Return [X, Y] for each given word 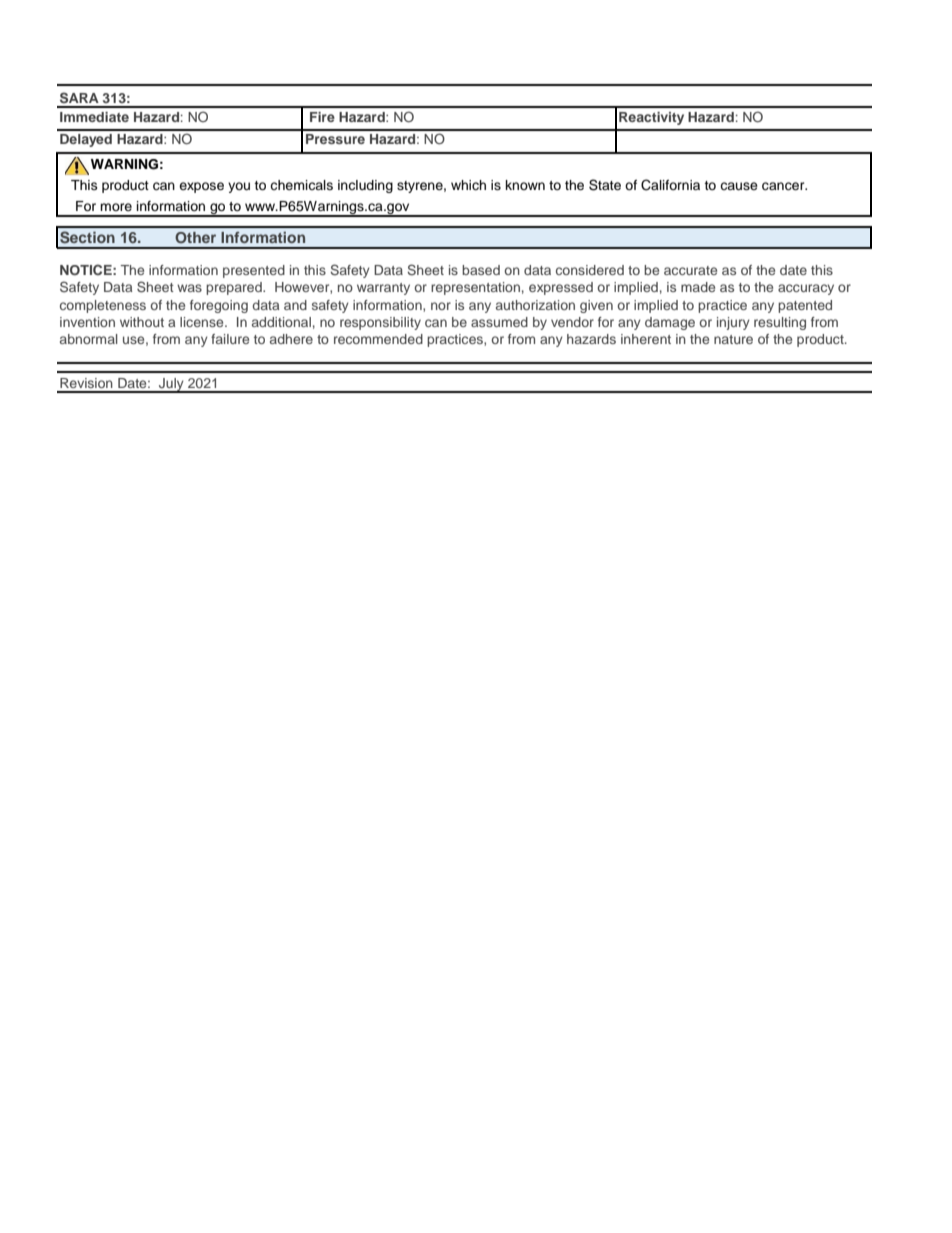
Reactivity [651, 118]
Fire [322, 117]
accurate [690, 270]
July [171, 385]
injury [733, 323]
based [481, 270]
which [468, 185]
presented [254, 271]
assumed [499, 322]
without [142, 322]
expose [201, 187]
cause [739, 186]
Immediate [94, 117]
